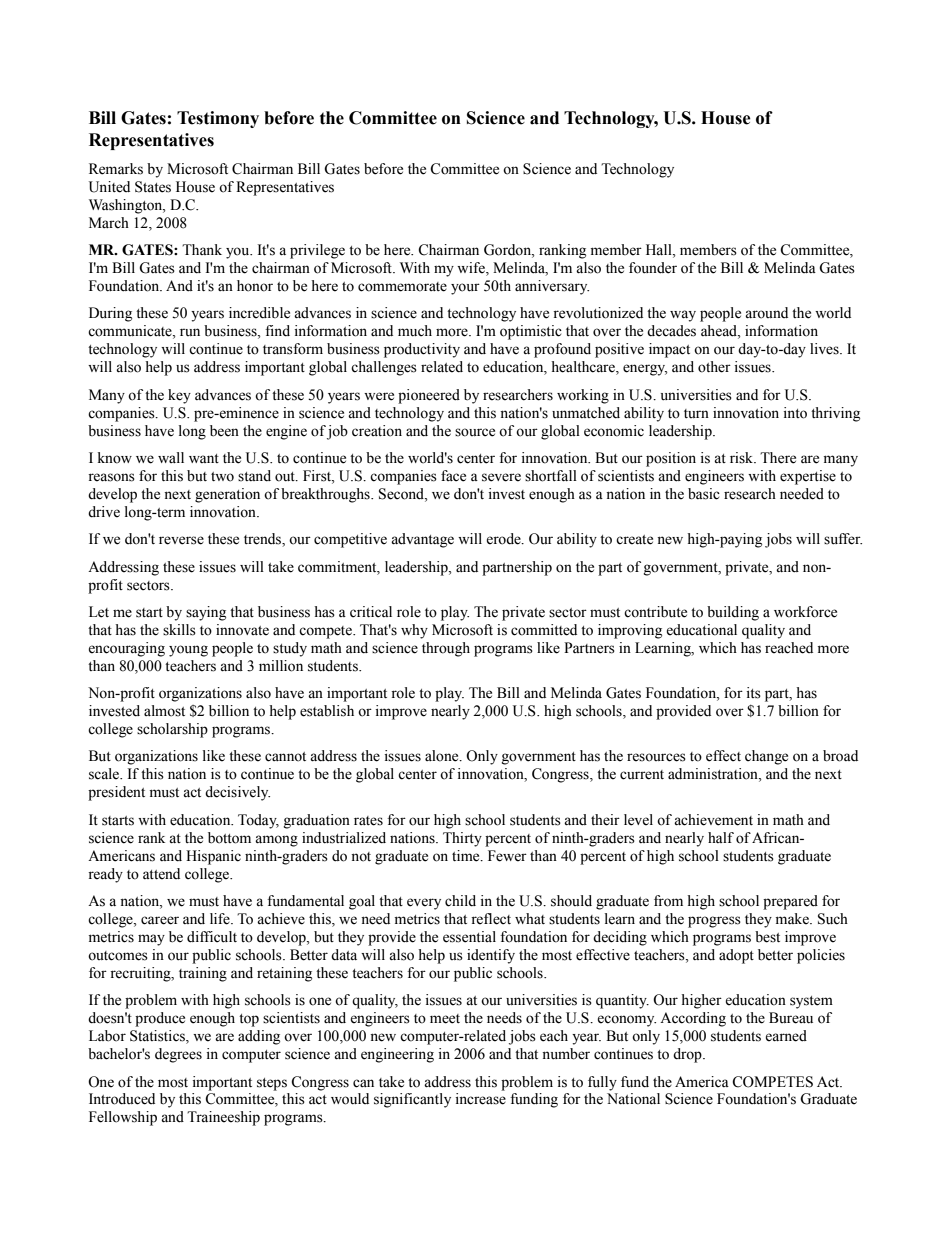 Image resolution: width=952 pixels, height=1233 pixels. I want to click on building, so click(733, 613).
